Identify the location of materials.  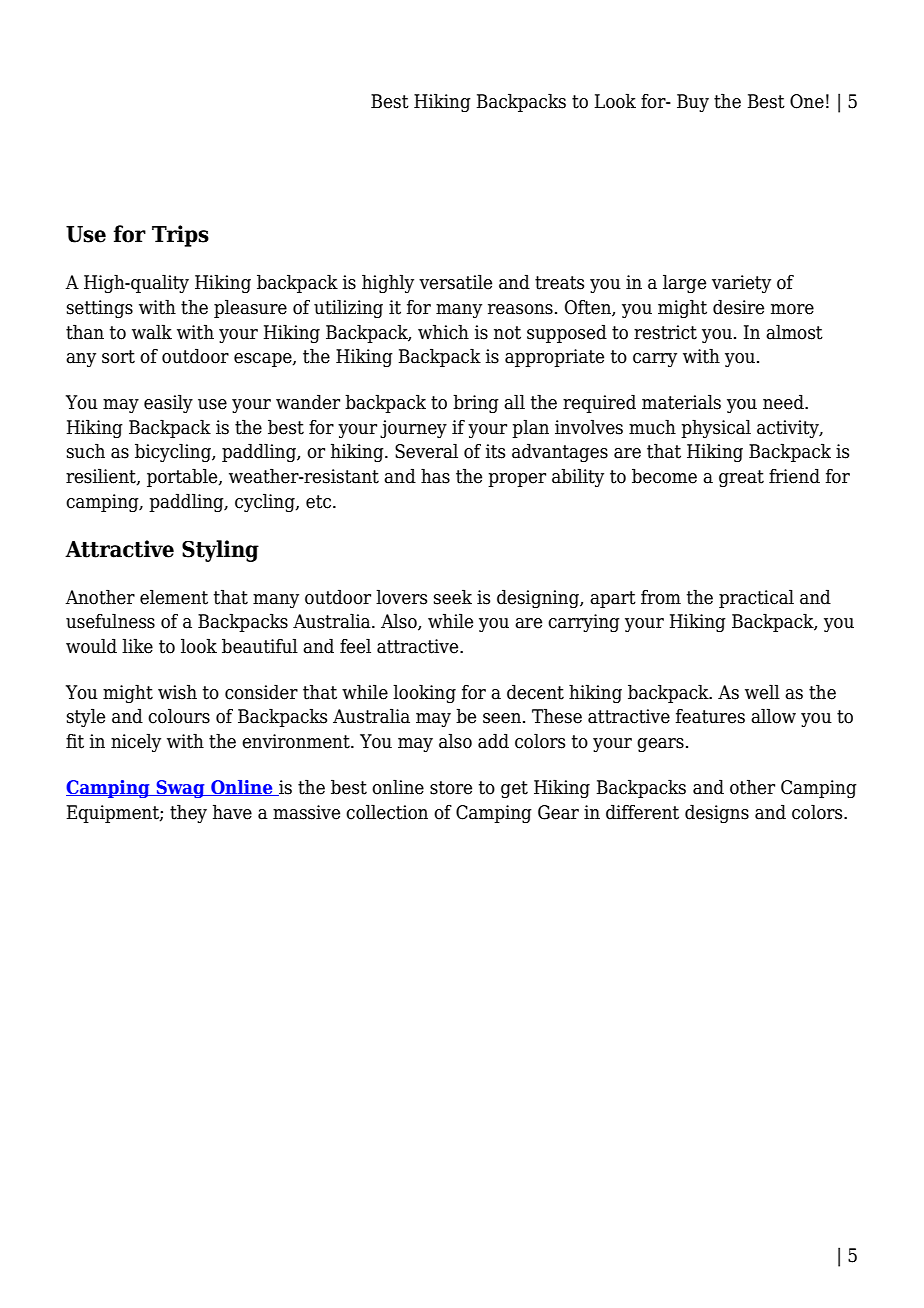
(681, 402).
